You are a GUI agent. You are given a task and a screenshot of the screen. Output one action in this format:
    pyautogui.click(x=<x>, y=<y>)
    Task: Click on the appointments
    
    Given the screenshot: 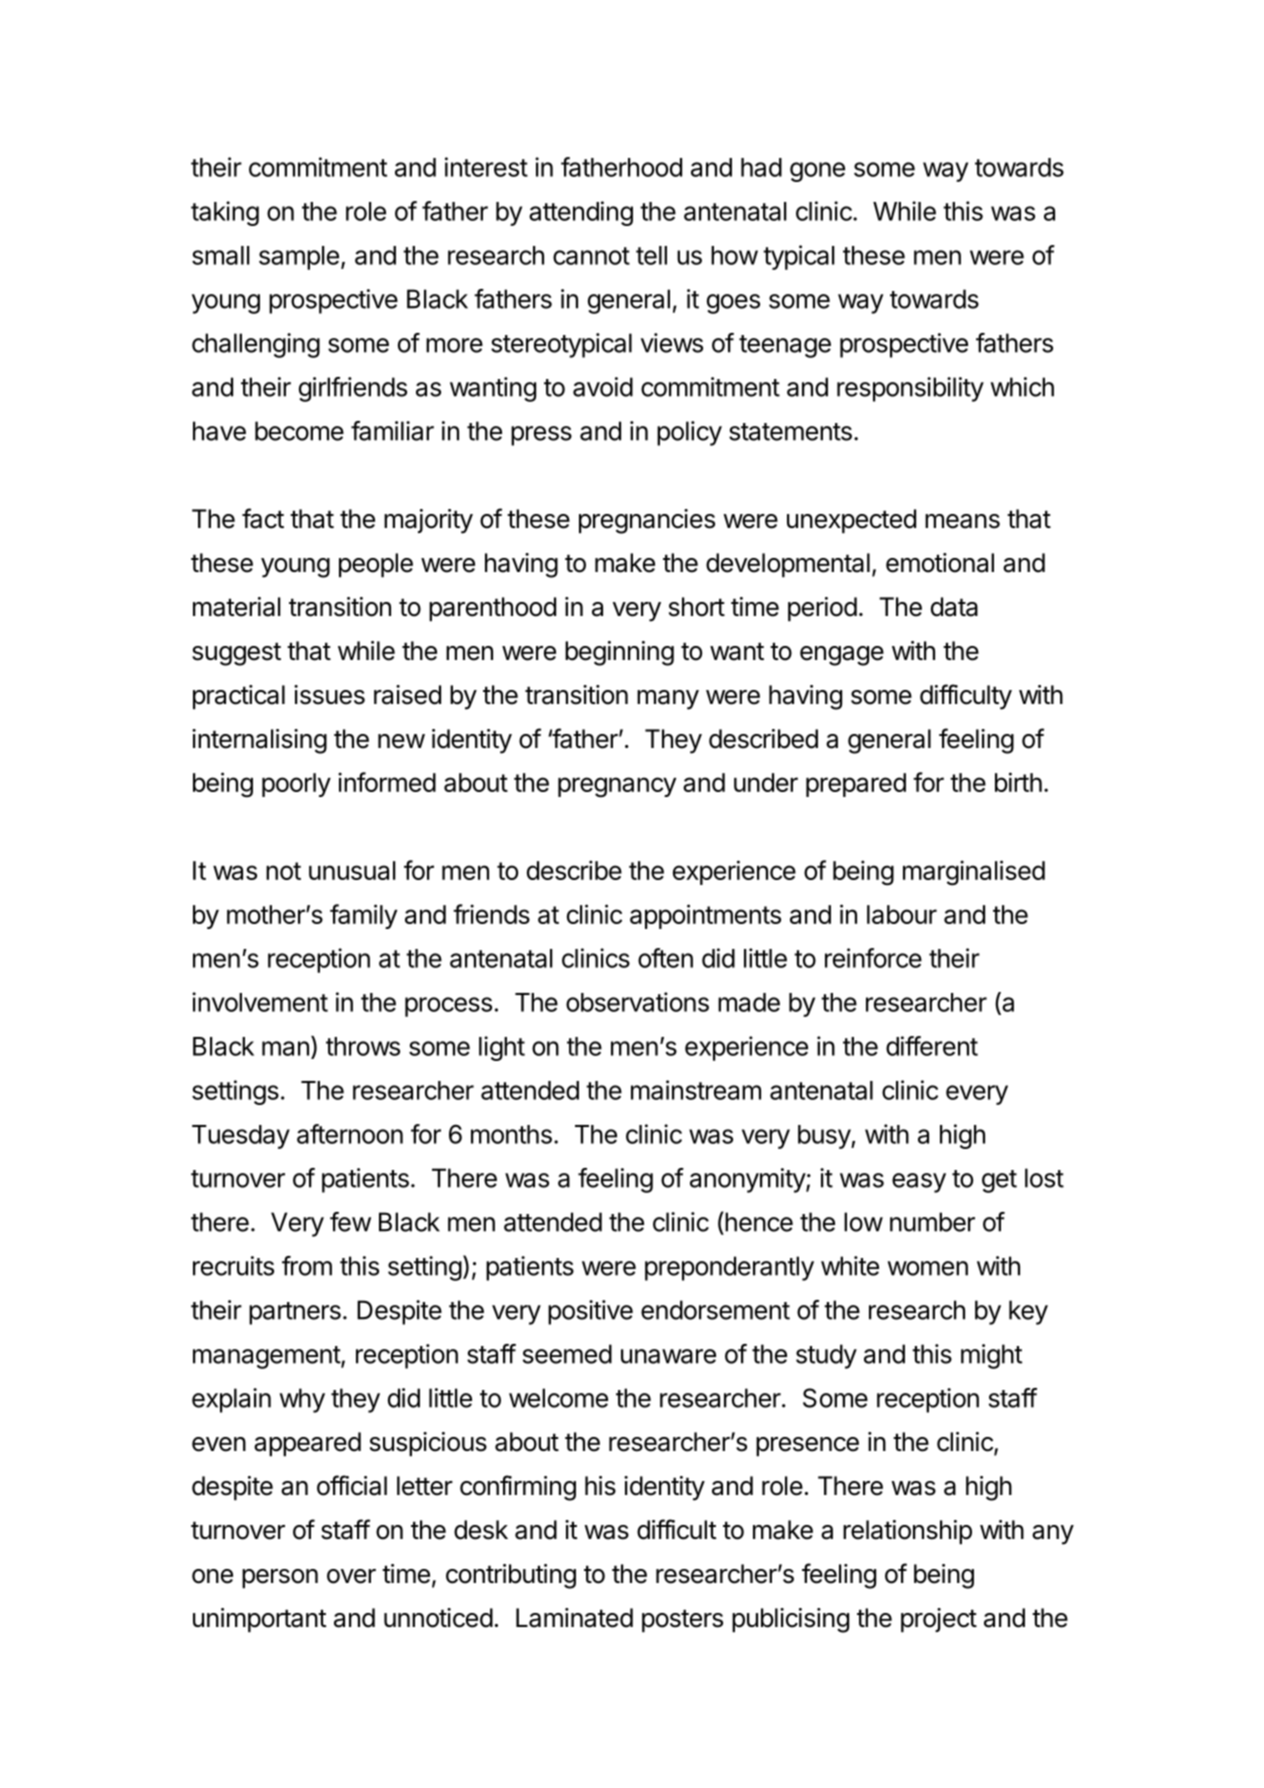 What is the action you would take?
    pyautogui.click(x=705, y=916)
